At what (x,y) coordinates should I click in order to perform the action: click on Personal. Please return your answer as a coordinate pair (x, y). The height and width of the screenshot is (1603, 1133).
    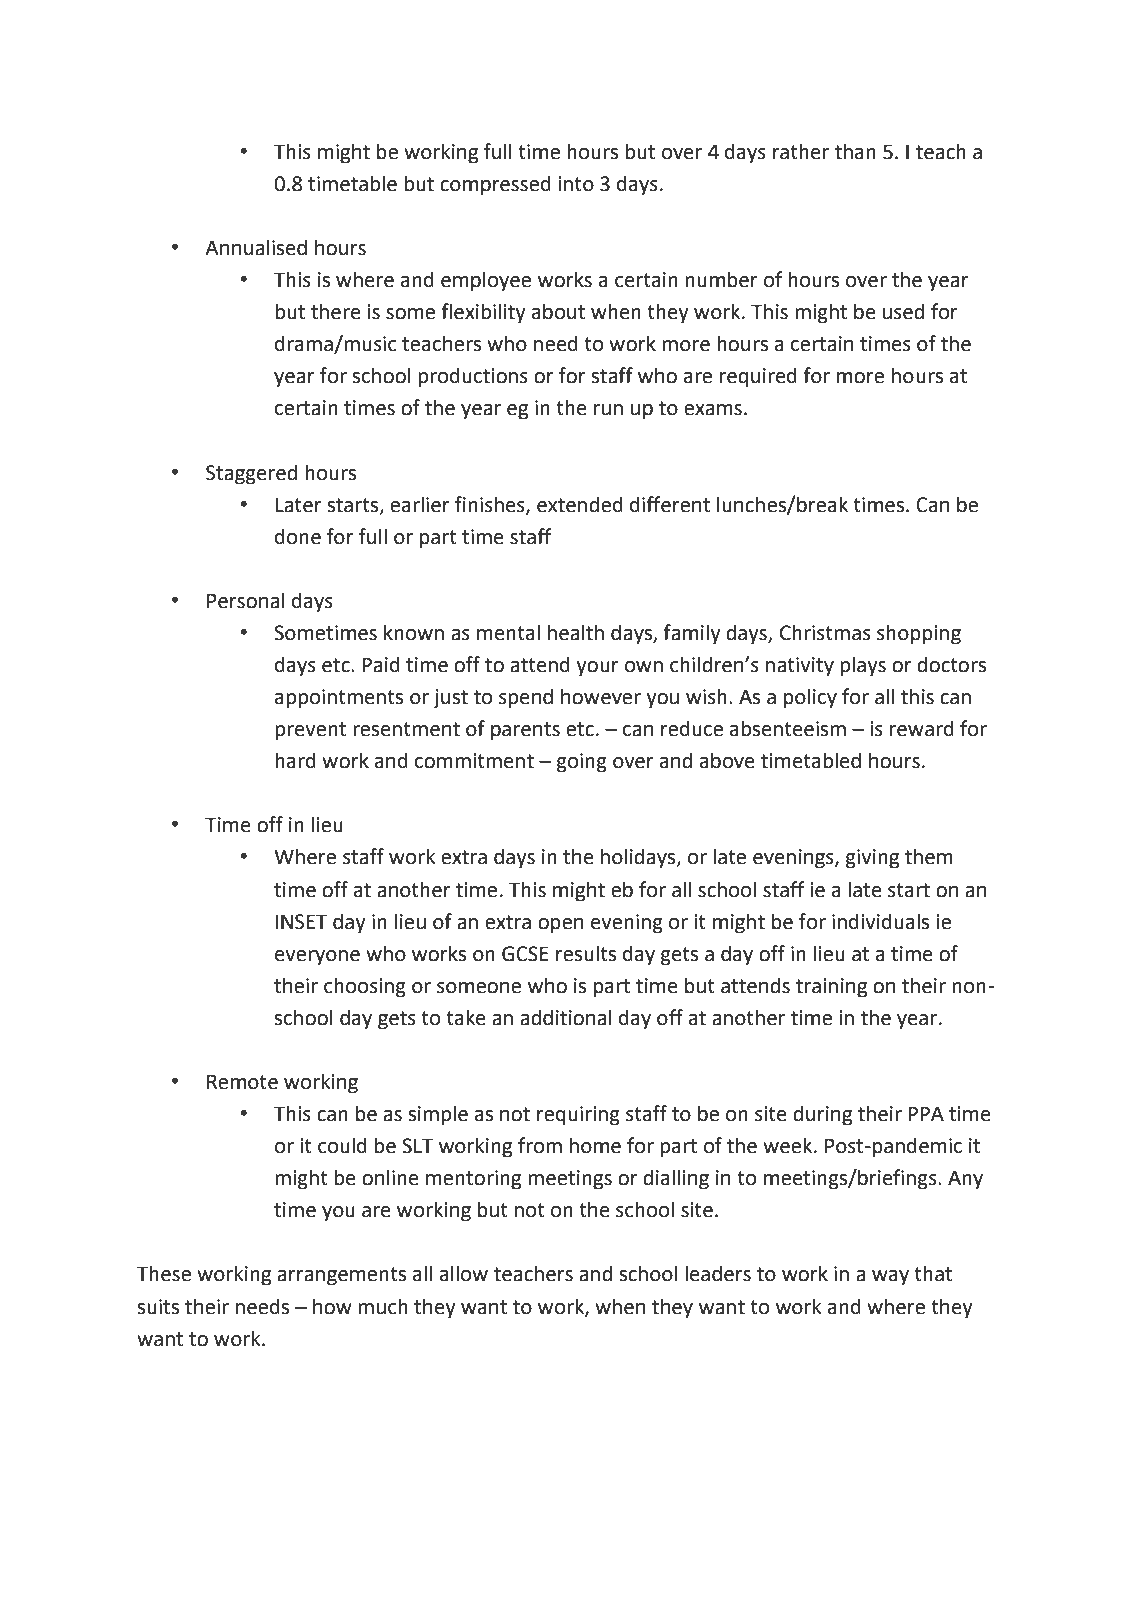
    Looking at the image, I should click on (246, 600).
